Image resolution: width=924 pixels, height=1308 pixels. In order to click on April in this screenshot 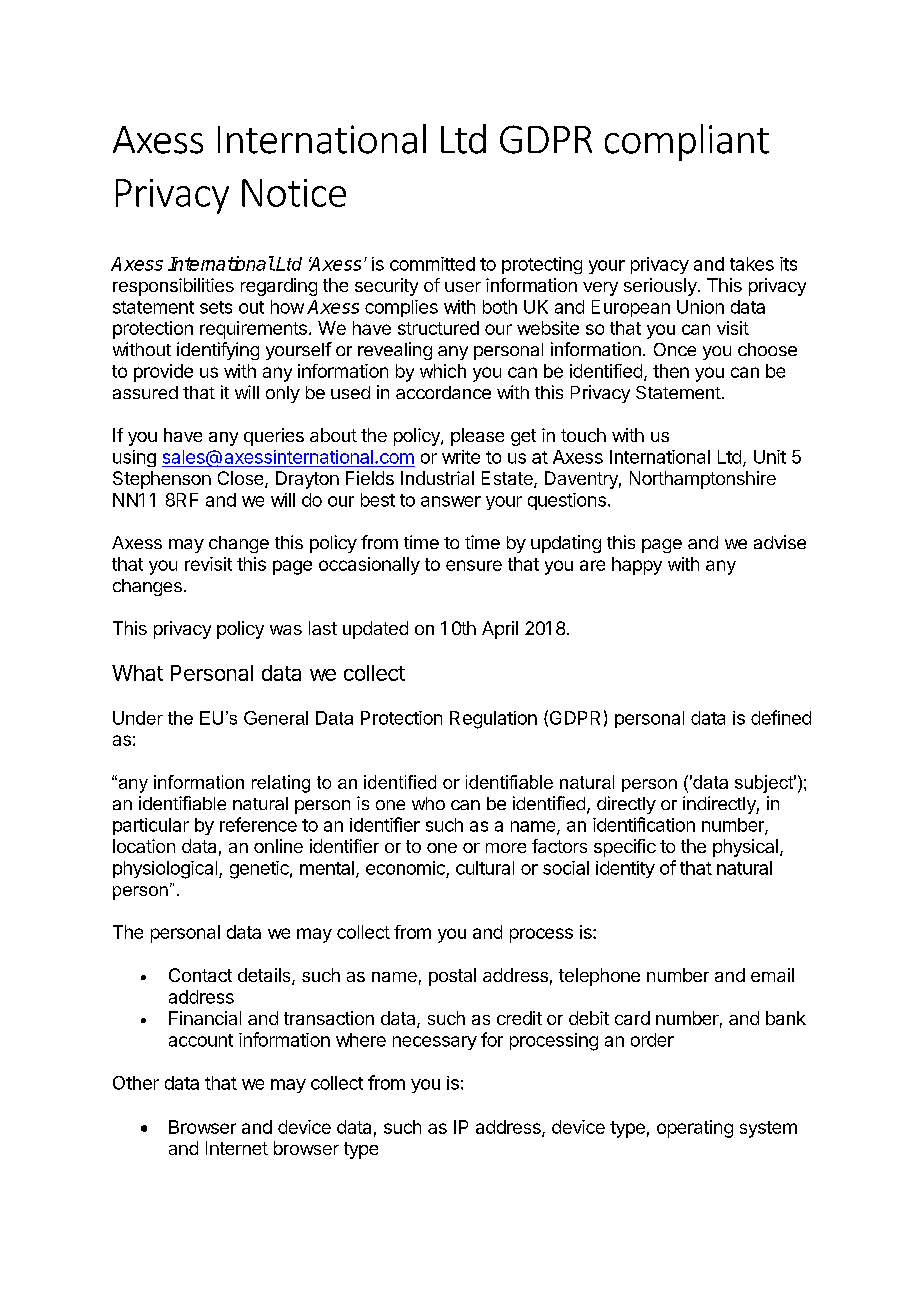, I will do `click(500, 630)`.
